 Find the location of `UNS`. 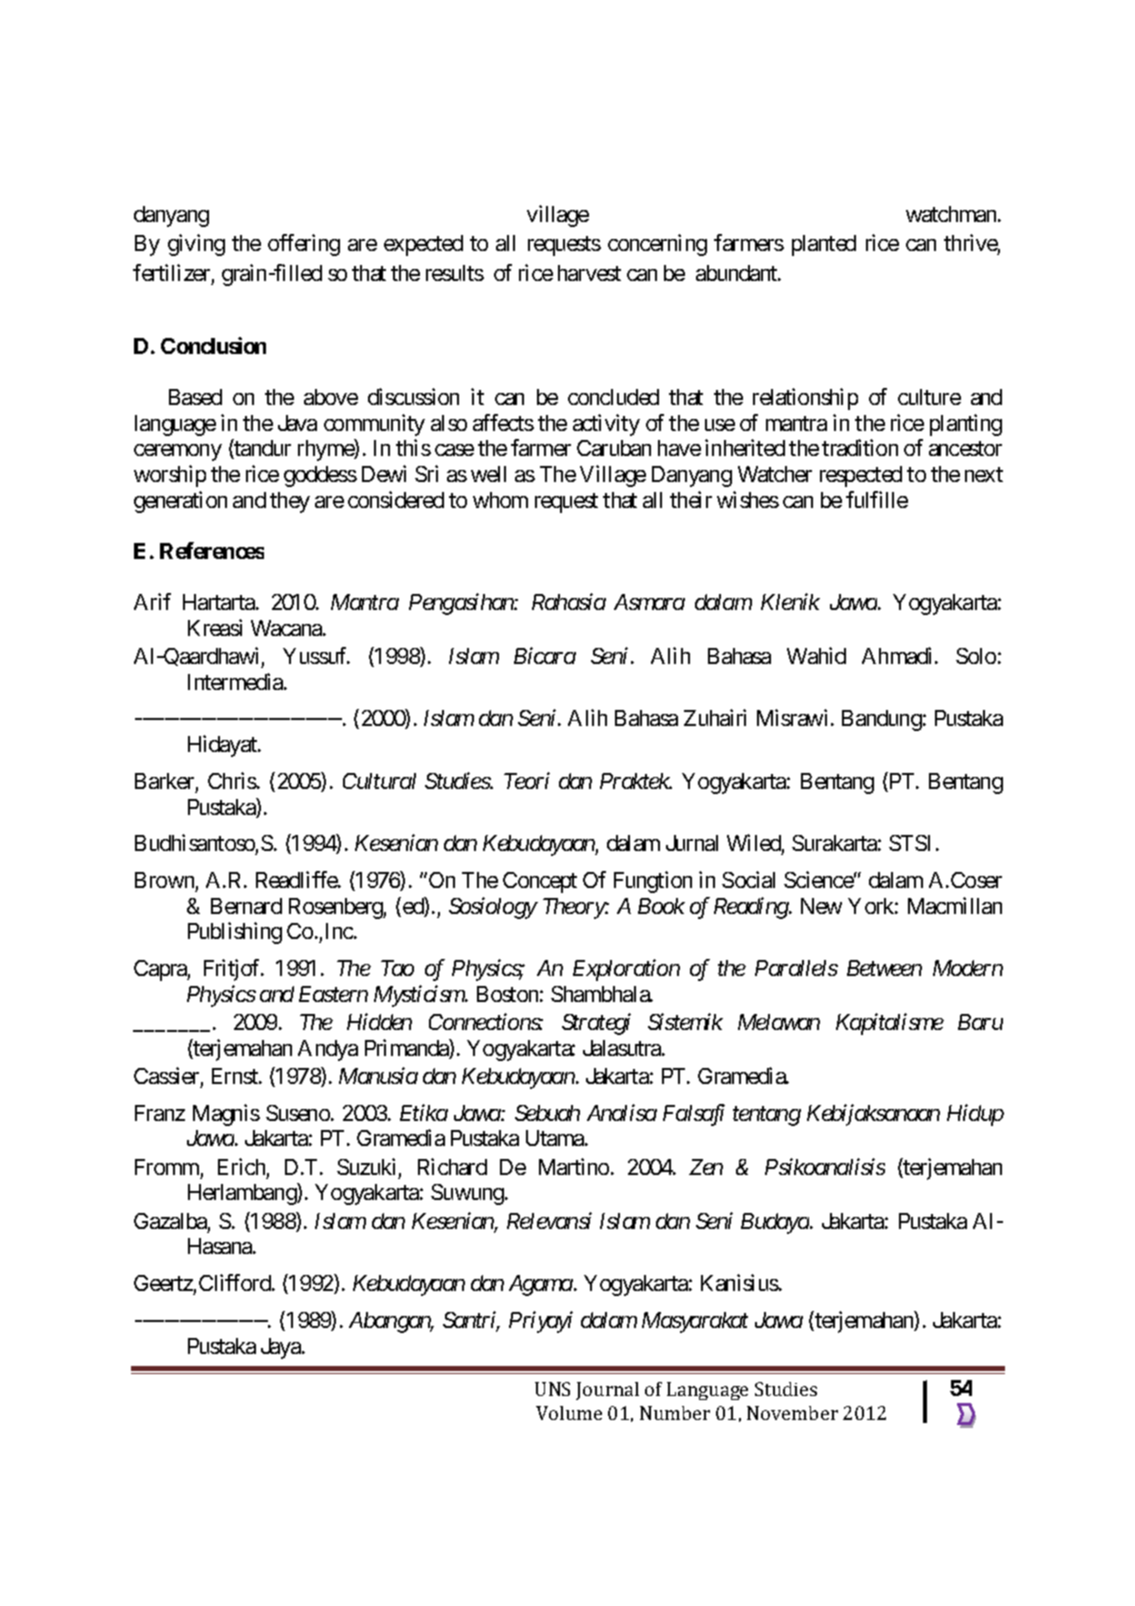

UNS is located at coordinates (552, 1389).
